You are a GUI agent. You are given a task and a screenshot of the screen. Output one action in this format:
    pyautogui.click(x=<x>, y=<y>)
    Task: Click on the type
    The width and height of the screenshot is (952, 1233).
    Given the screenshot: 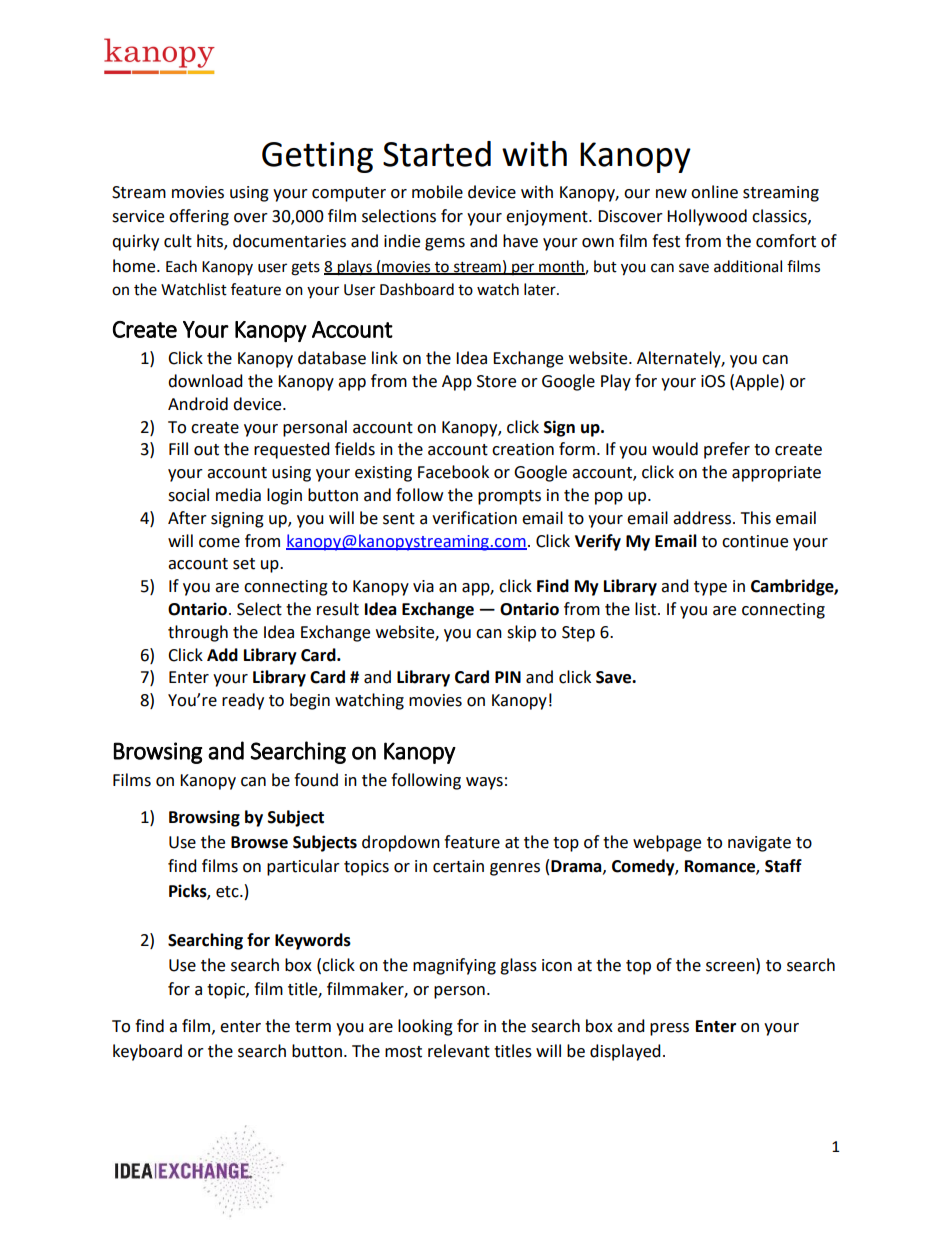 What is the action you would take?
    pyautogui.click(x=710, y=588)
